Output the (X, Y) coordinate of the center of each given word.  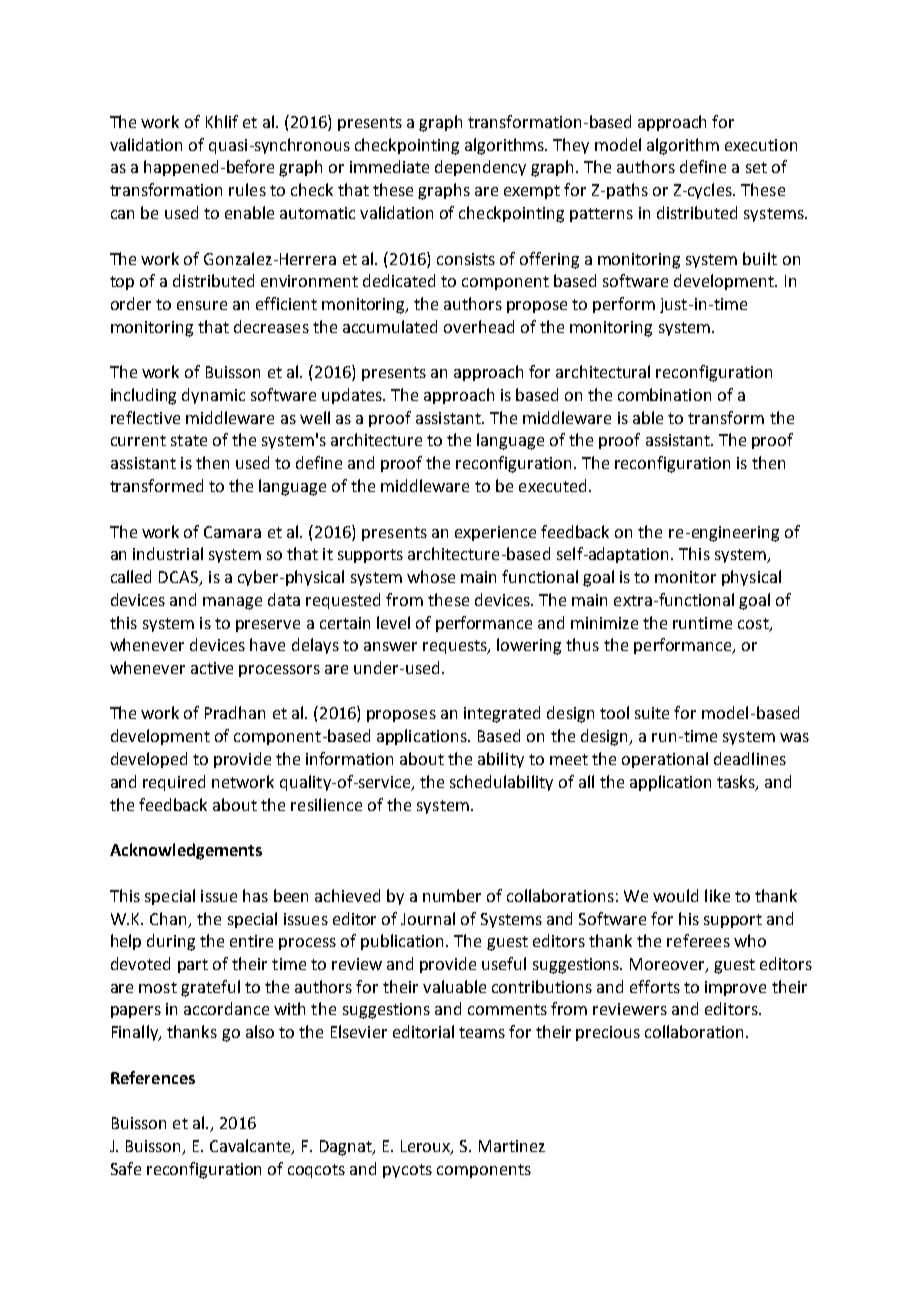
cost (754, 624)
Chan (168, 918)
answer (390, 646)
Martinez (512, 1146)
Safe (126, 1168)
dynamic (213, 396)
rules (247, 189)
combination (664, 394)
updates (353, 396)
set (756, 167)
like (717, 895)
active (212, 668)
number (452, 895)
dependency (480, 168)
